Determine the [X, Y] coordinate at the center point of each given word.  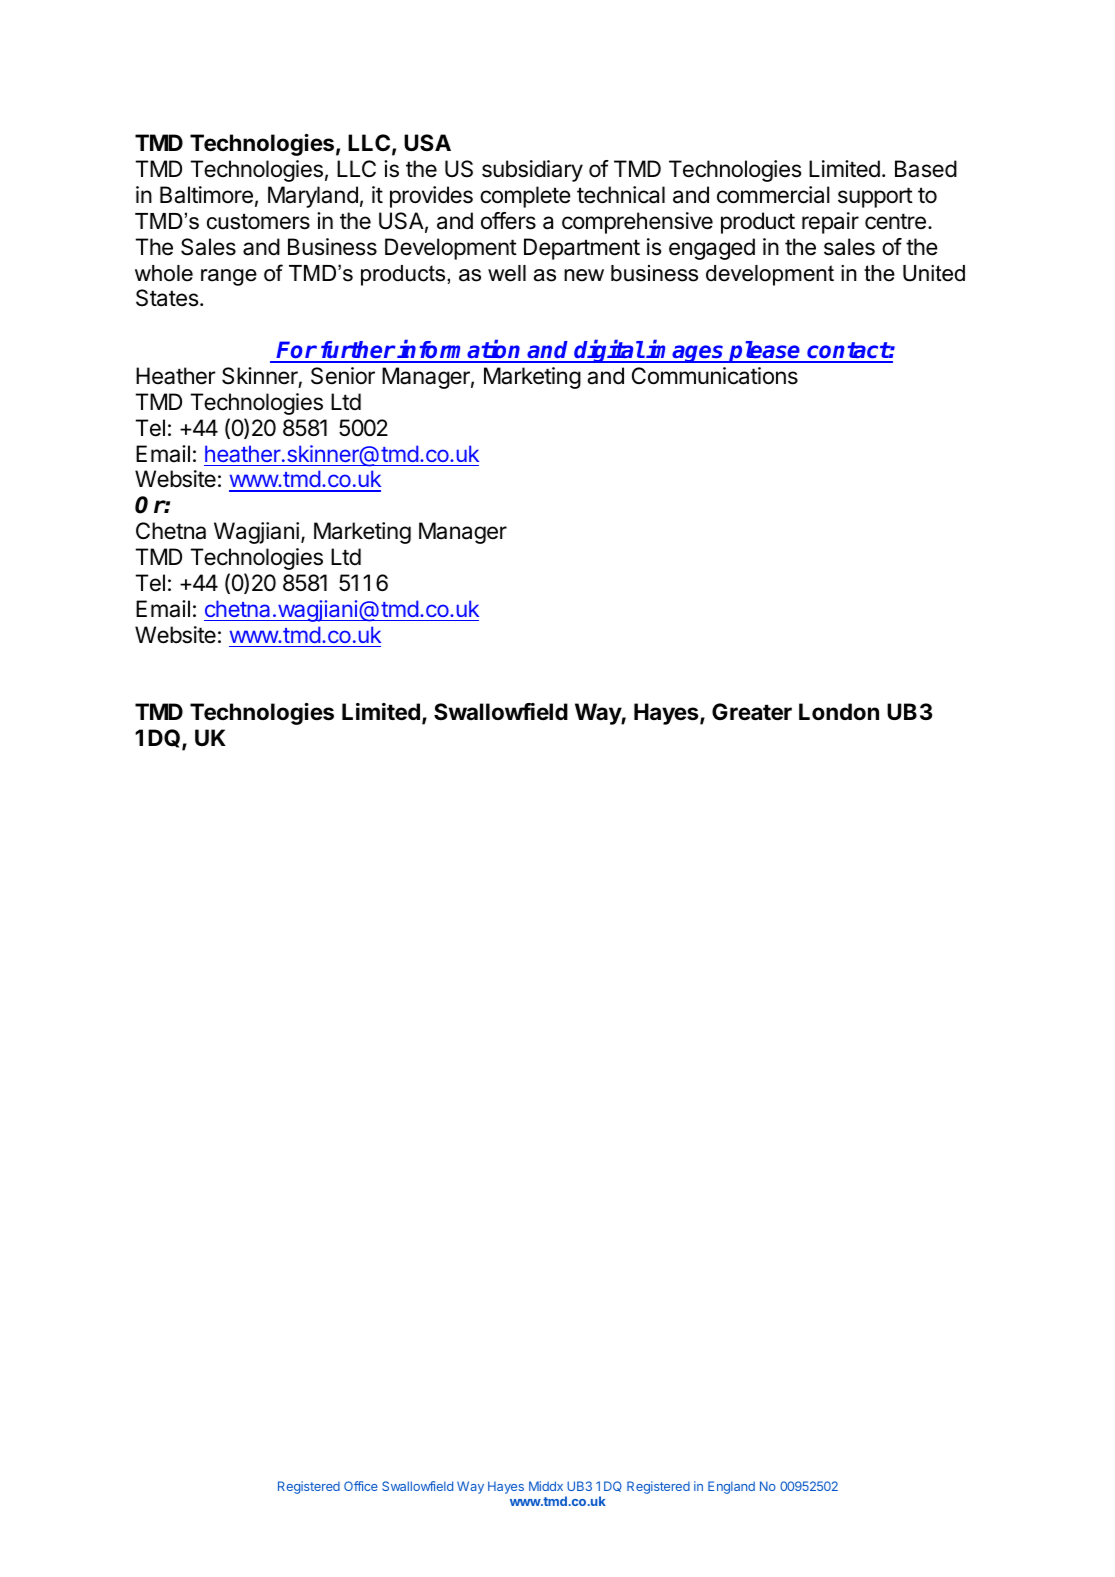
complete [525, 197]
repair [830, 223]
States [168, 298]
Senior [343, 376]
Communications [715, 376]
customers [258, 221]
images [685, 351]
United [934, 273]
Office [361, 1486]
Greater [752, 712]
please [765, 352]
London [839, 711]
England [731, 1487]
